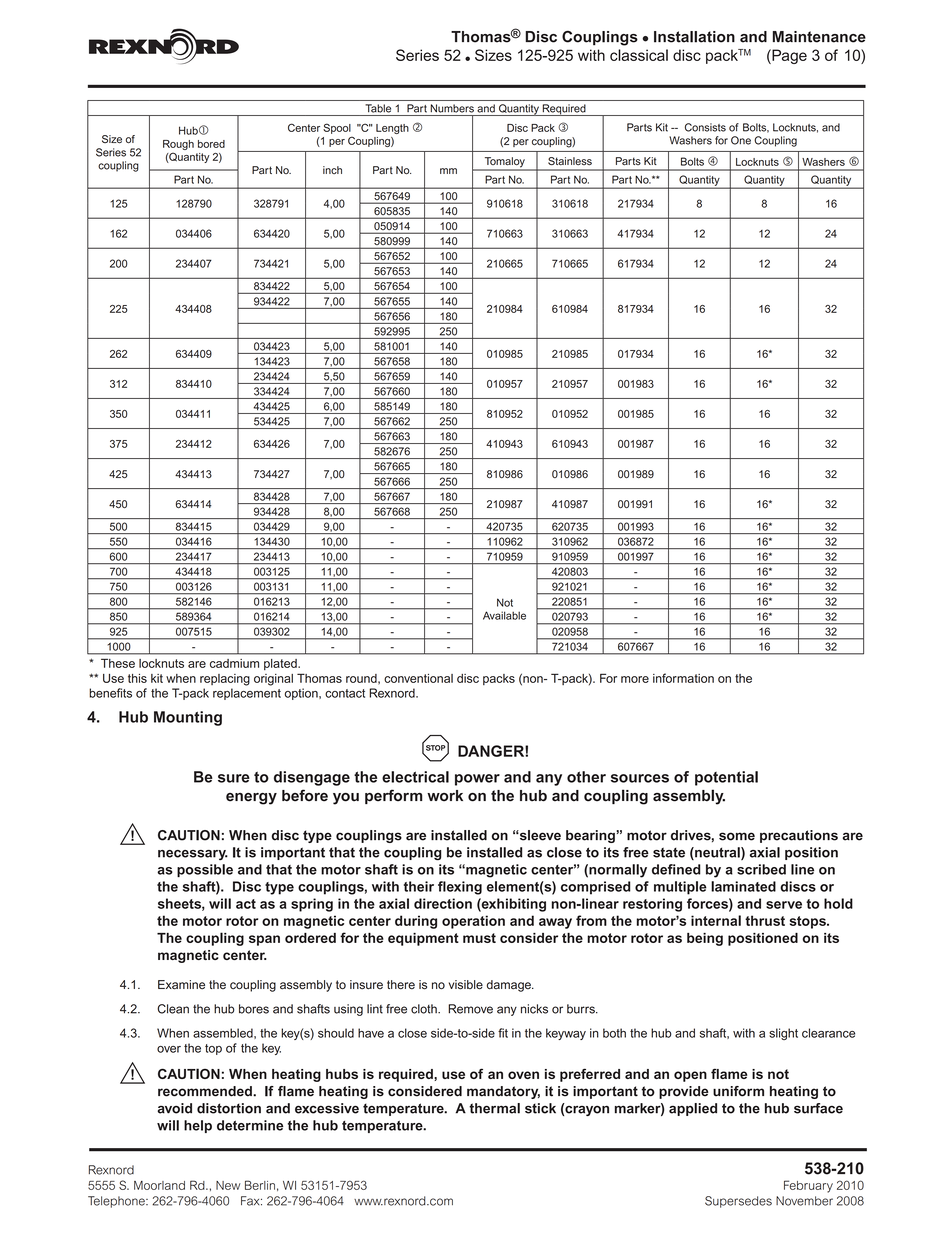 The height and width of the screenshot is (1233, 952). What do you see at coordinates (228, 1185) in the screenshot?
I see `New` at bounding box center [228, 1185].
